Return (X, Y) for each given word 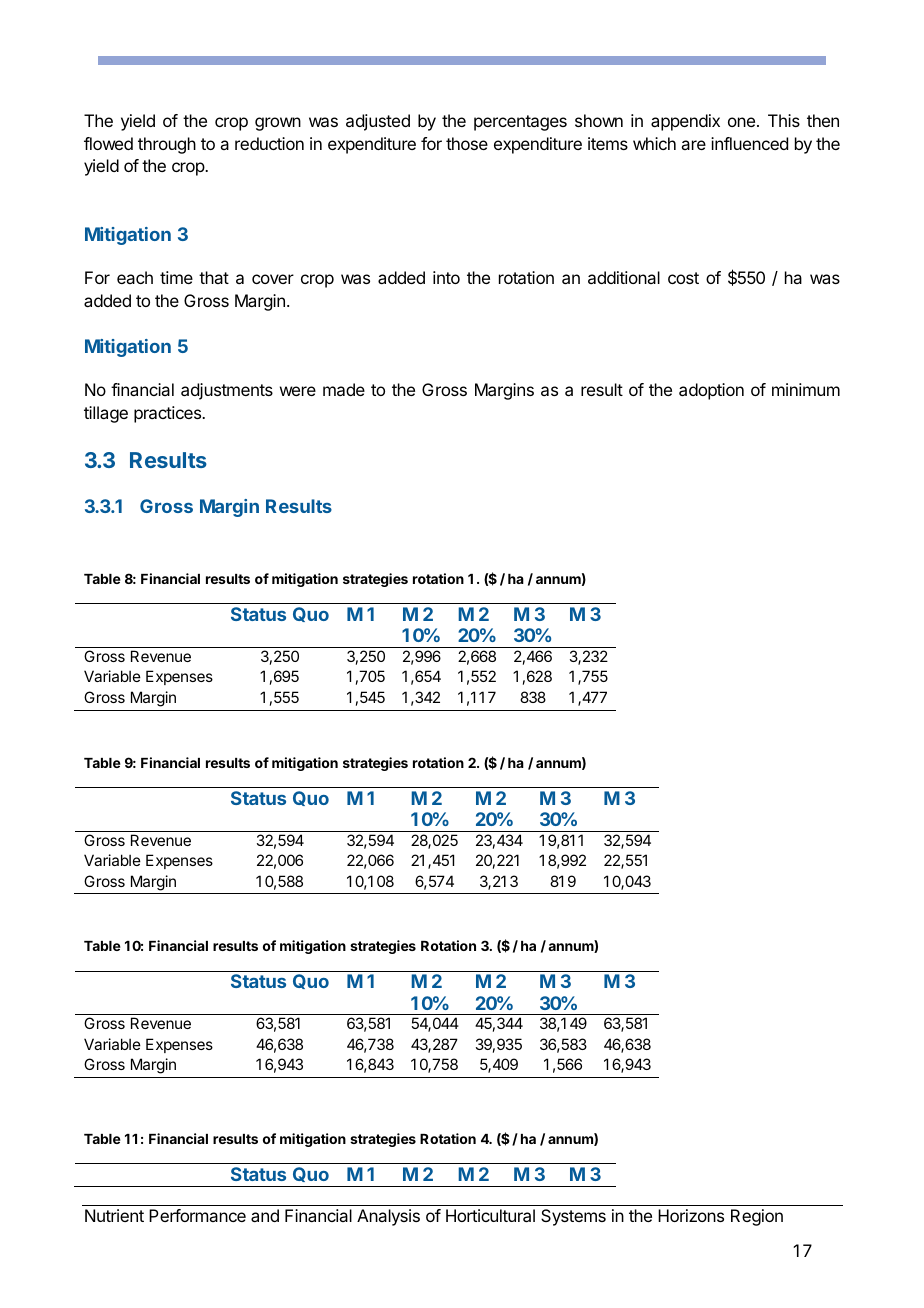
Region (757, 1217)
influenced (749, 143)
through (167, 145)
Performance (197, 1215)
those (467, 143)
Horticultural (490, 1215)
